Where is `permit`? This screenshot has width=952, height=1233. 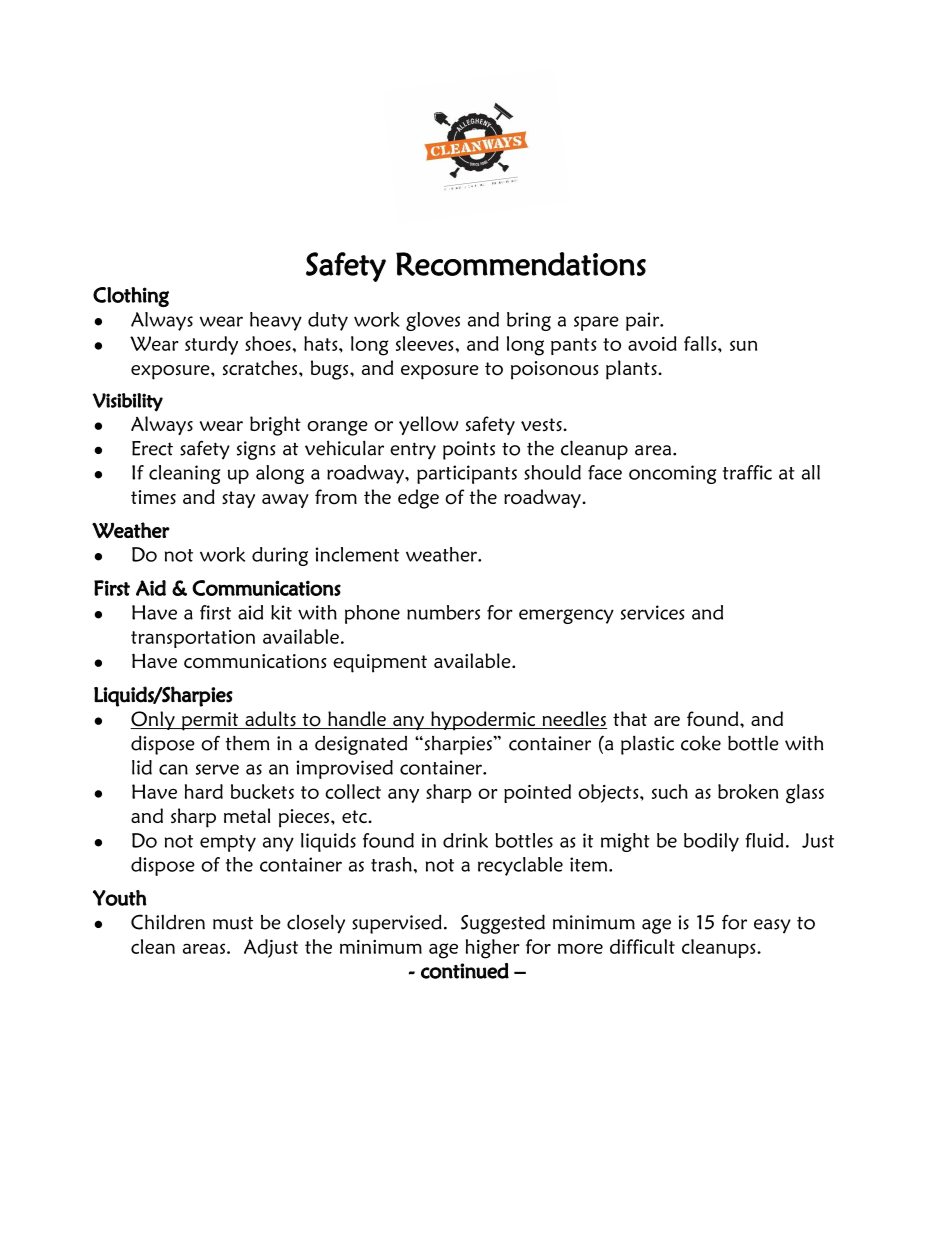 permit is located at coordinates (210, 721).
